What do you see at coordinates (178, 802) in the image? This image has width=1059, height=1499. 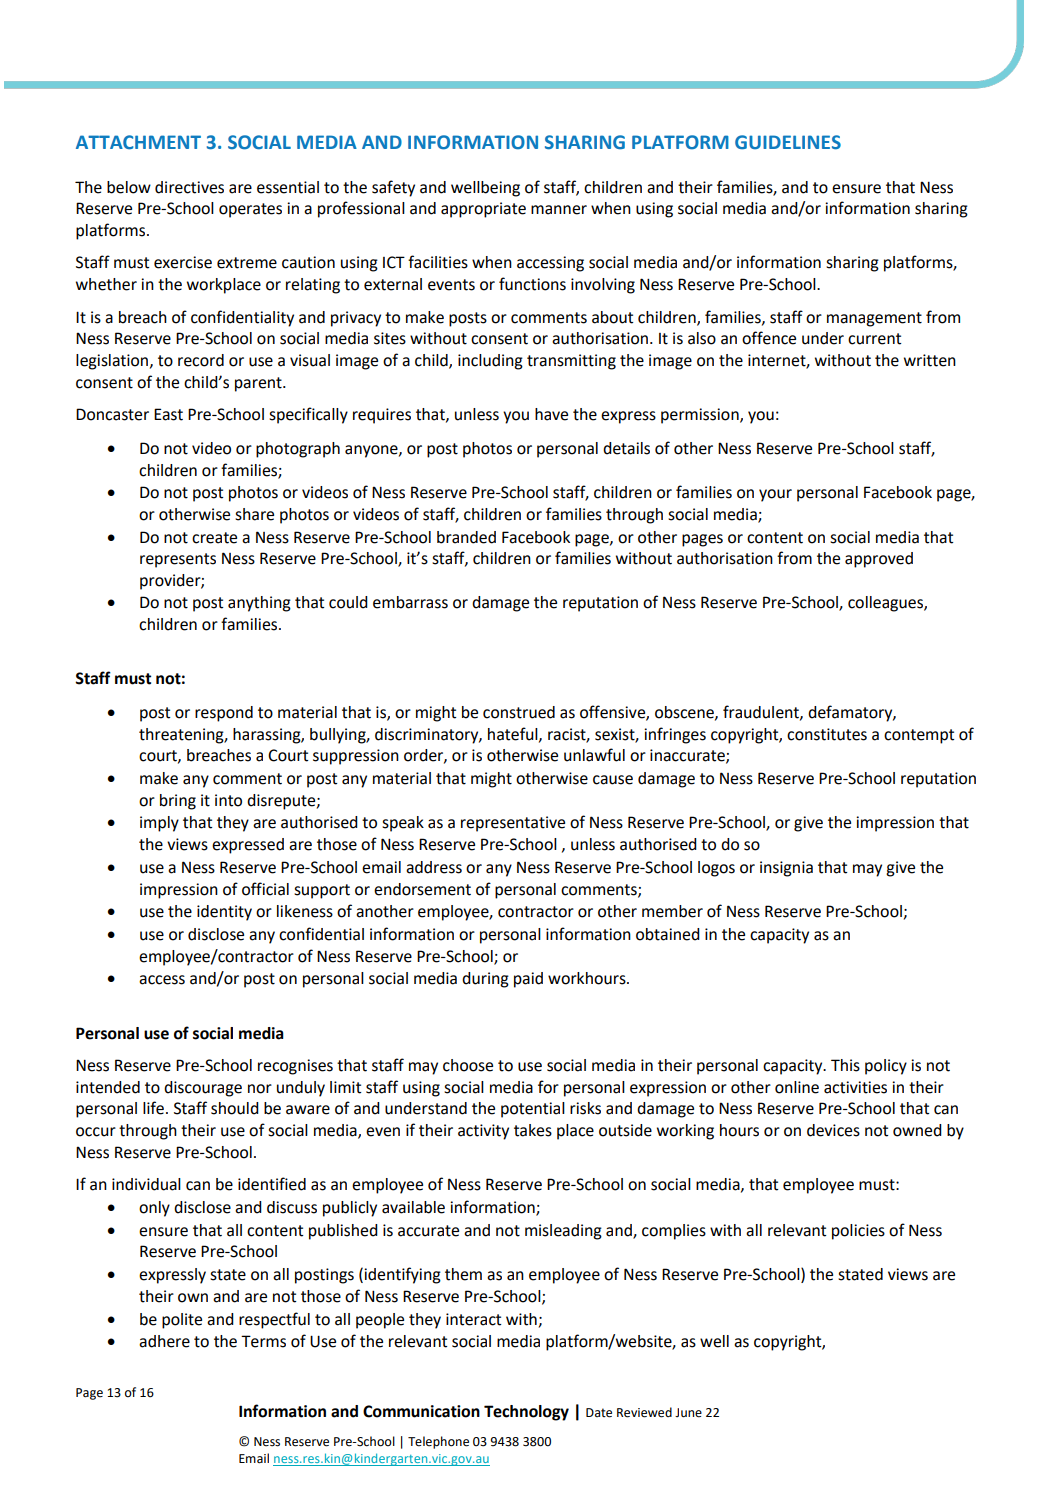 I see `bring` at bounding box center [178, 802].
